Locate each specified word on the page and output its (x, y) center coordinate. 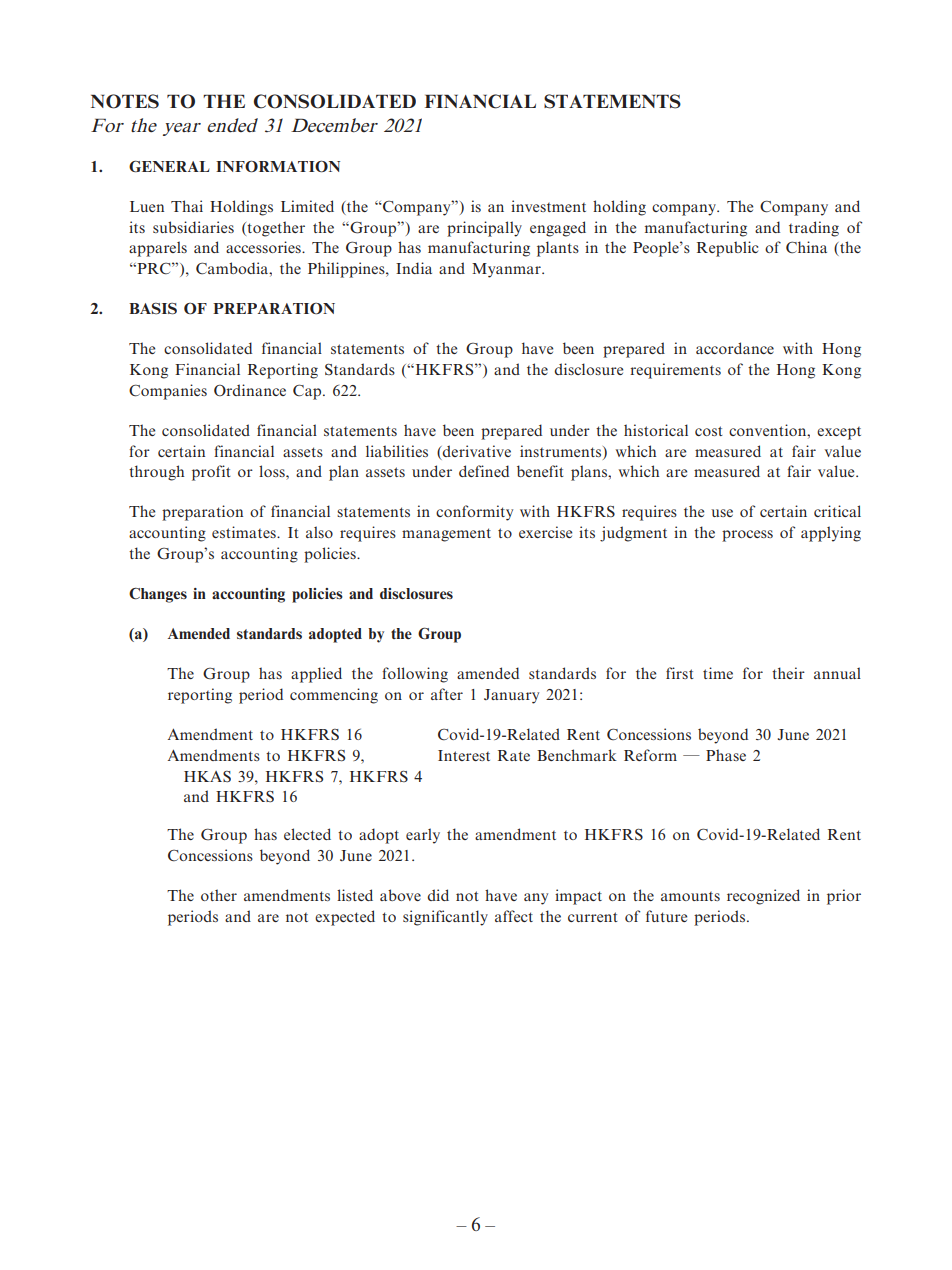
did (438, 895)
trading (814, 229)
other (219, 895)
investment (548, 206)
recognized (763, 897)
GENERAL (169, 166)
